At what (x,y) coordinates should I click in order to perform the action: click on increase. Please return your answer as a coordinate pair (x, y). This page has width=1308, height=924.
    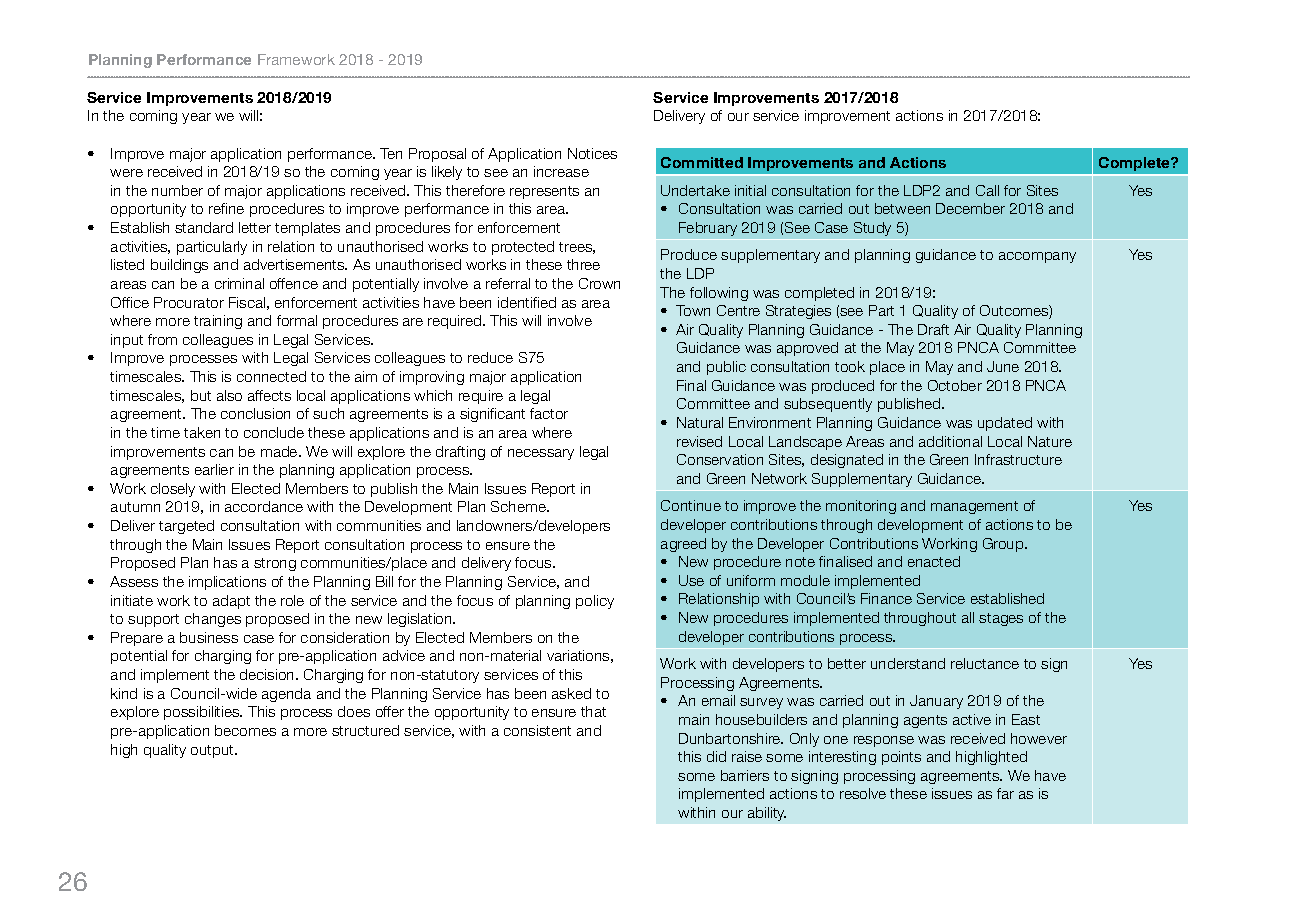
    Looking at the image, I should click on (561, 171).
